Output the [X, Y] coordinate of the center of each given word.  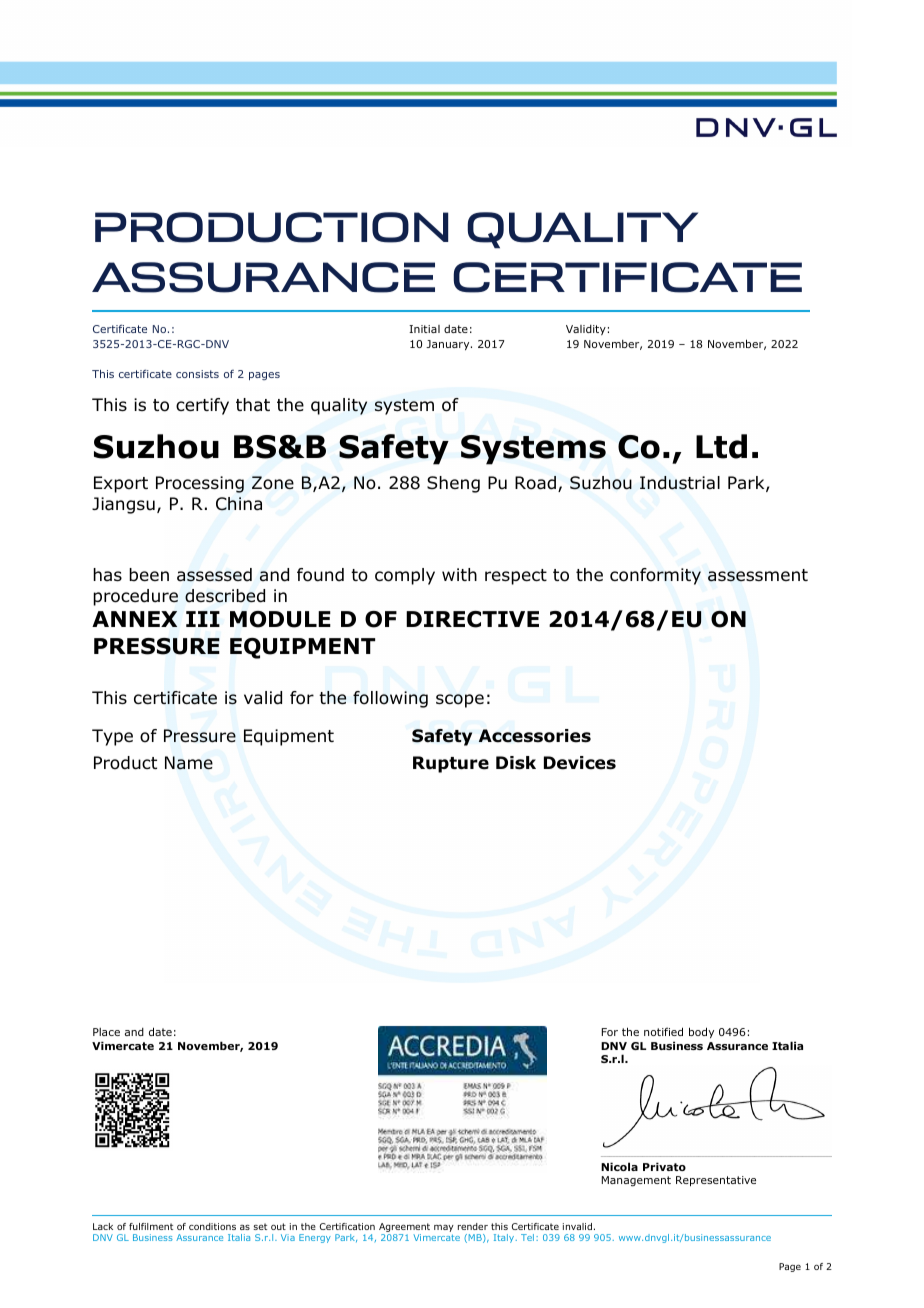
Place [106, 1032]
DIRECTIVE [472, 619]
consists [197, 374]
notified [663, 1031]
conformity [655, 576]
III [203, 619]
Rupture [451, 764]
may [444, 1230]
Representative [716, 1181]
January [449, 345]
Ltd [721, 446]
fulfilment [151, 1226]
